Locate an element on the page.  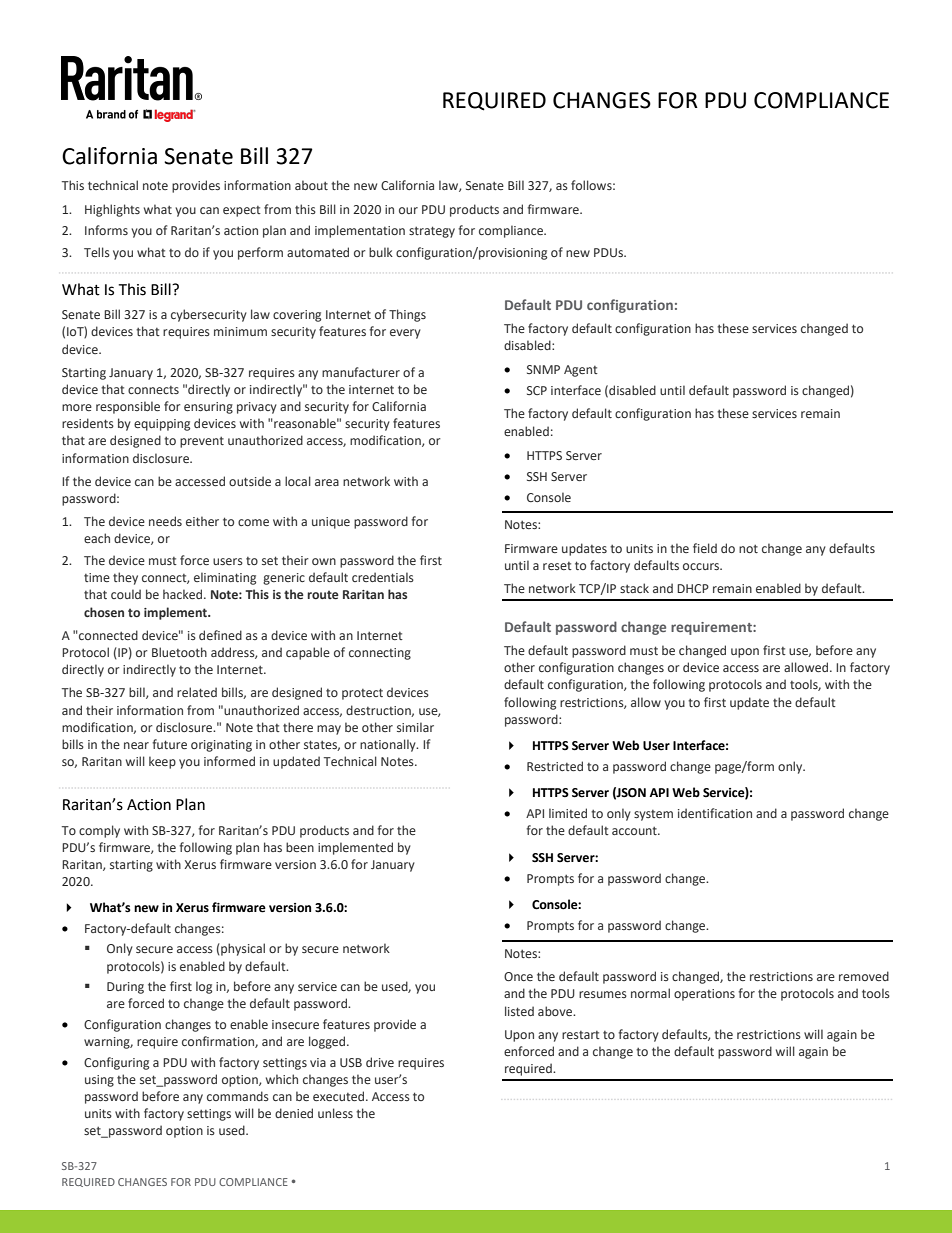
limited is located at coordinates (568, 813).
